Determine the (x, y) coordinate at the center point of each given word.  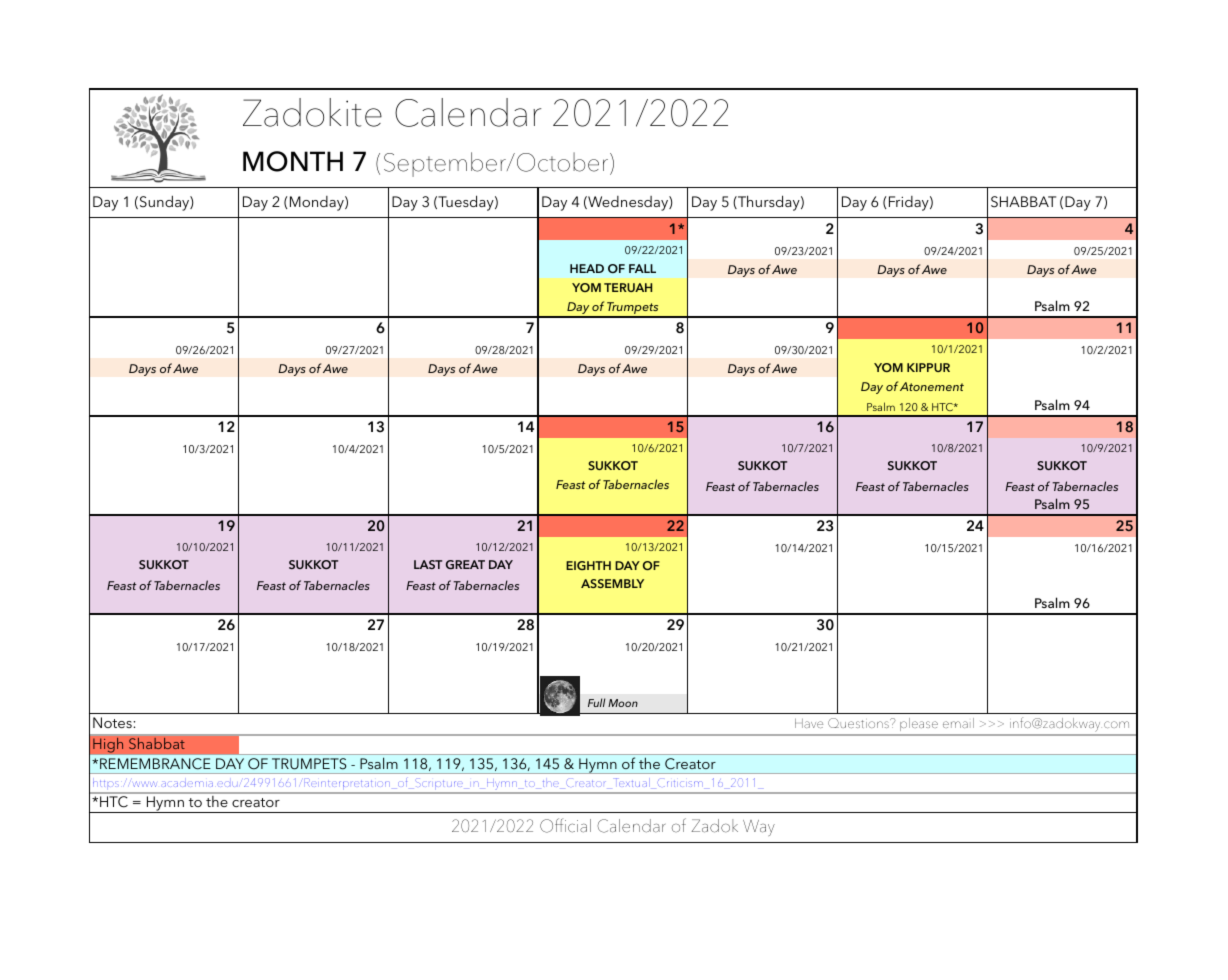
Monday (318, 203)
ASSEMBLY (612, 583)
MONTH (293, 161)
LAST (428, 564)
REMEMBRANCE (155, 763)
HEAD (587, 268)
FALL (642, 268)
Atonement (932, 386)
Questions (859, 723)
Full (596, 702)
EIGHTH (588, 565)
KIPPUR (928, 367)
